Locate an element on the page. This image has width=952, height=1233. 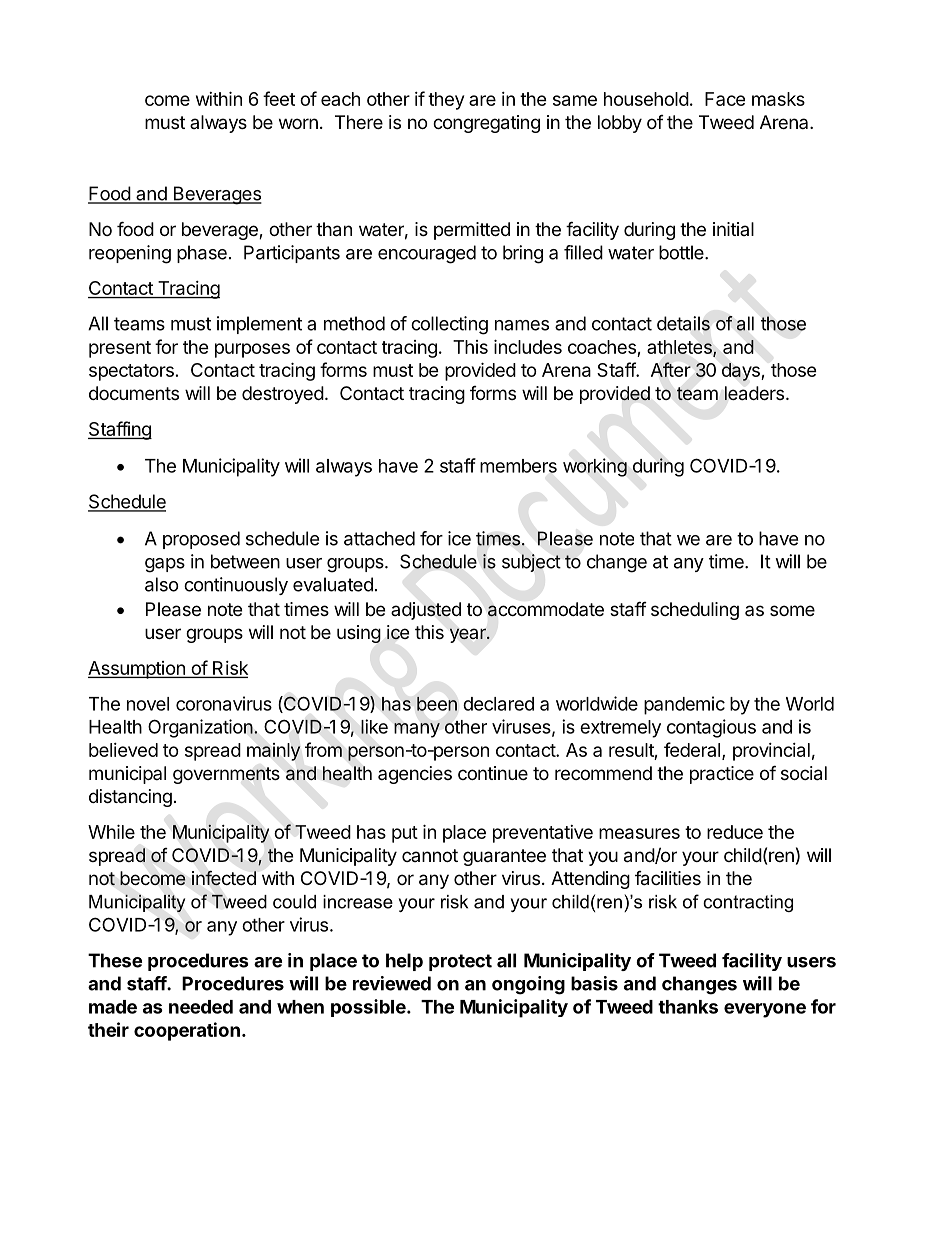
members is located at coordinates (518, 466).
